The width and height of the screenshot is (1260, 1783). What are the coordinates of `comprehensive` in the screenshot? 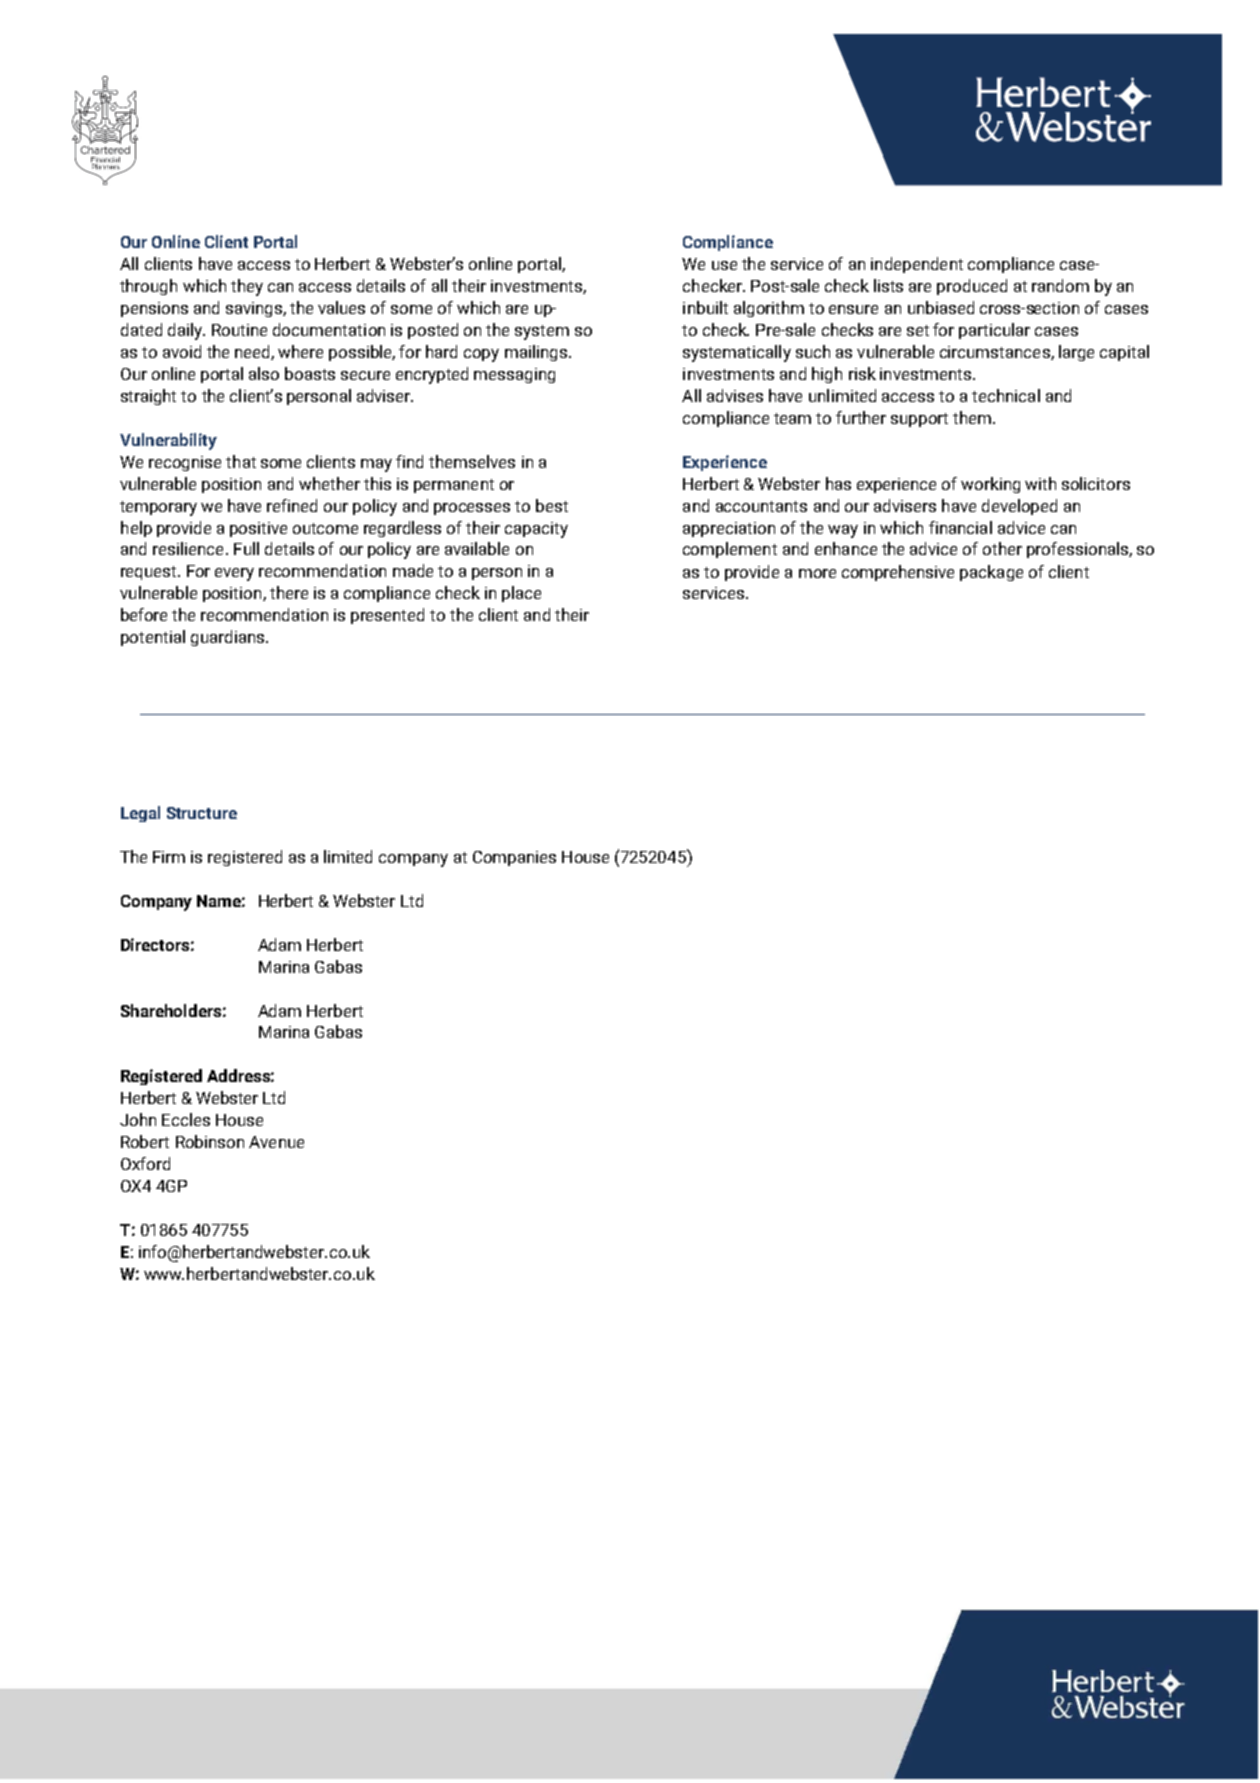 It's located at (898, 573).
